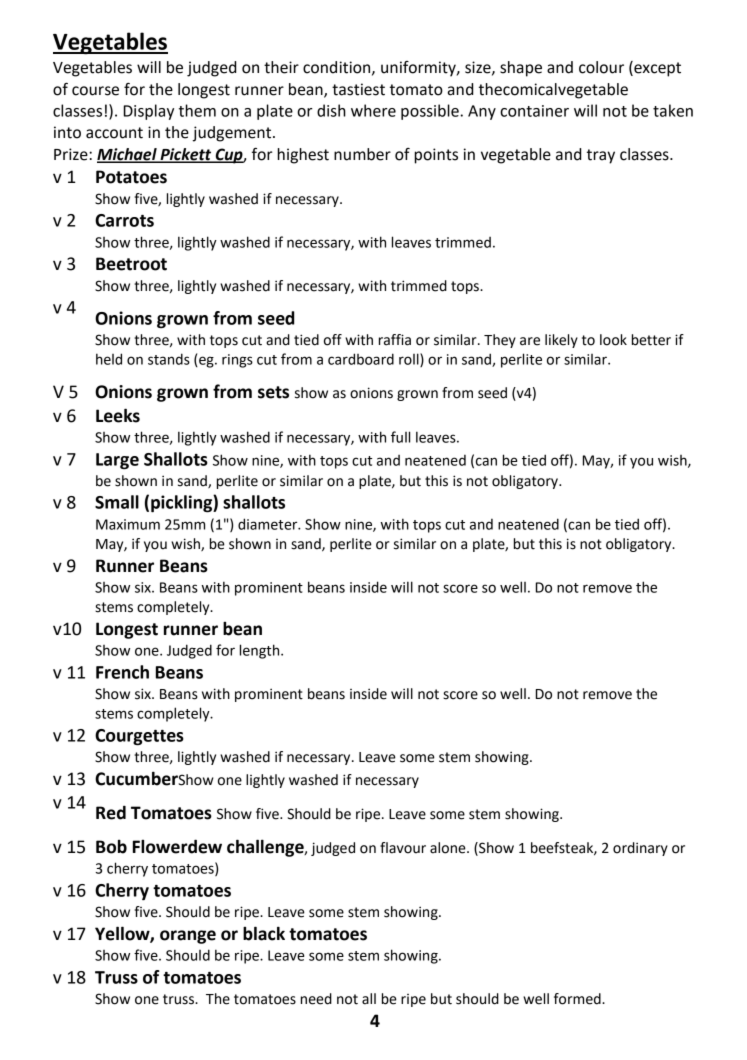 This screenshot has width=747, height=1060. Describe the element at coordinates (358, 89) in the screenshot. I see `tastiest` at that location.
